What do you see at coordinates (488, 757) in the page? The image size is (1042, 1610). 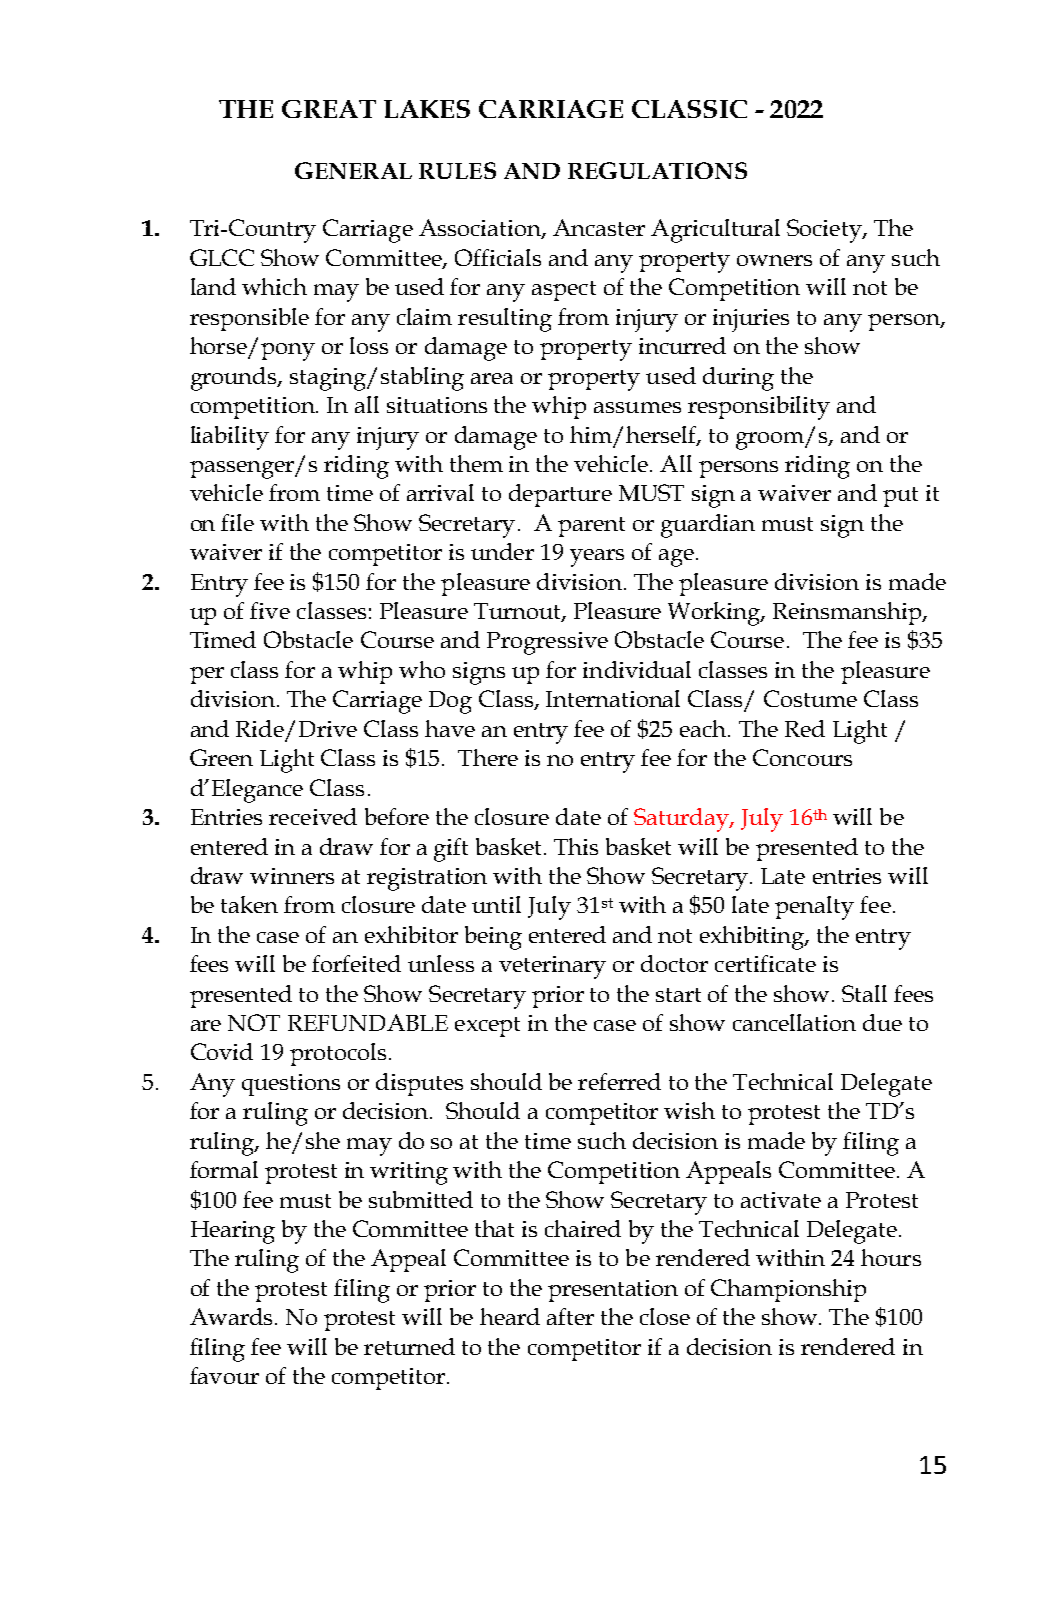 I see `There` at bounding box center [488, 757].
